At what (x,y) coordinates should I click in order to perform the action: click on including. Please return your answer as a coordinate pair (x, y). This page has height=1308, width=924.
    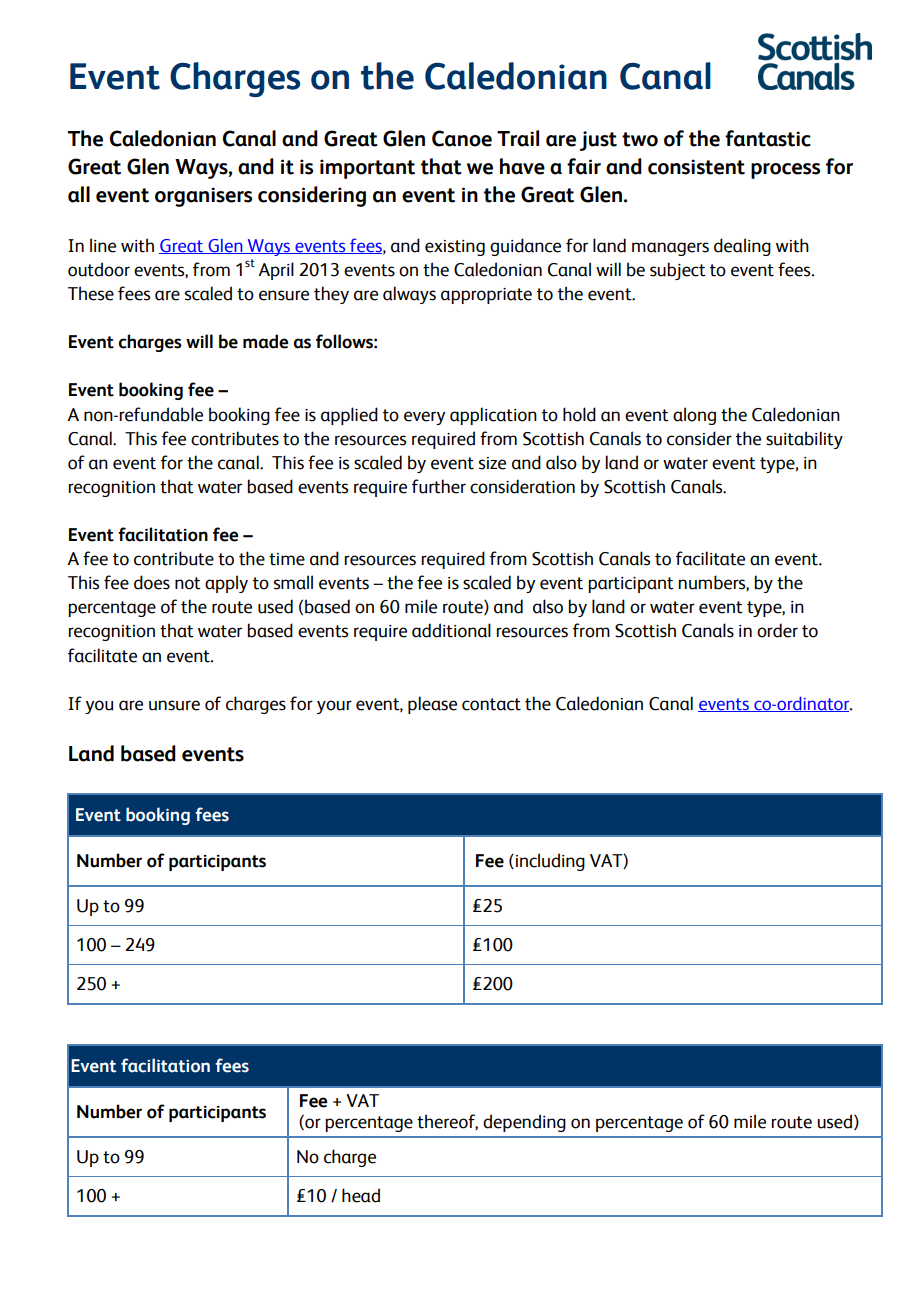
    Looking at the image, I should click on (549, 862).
